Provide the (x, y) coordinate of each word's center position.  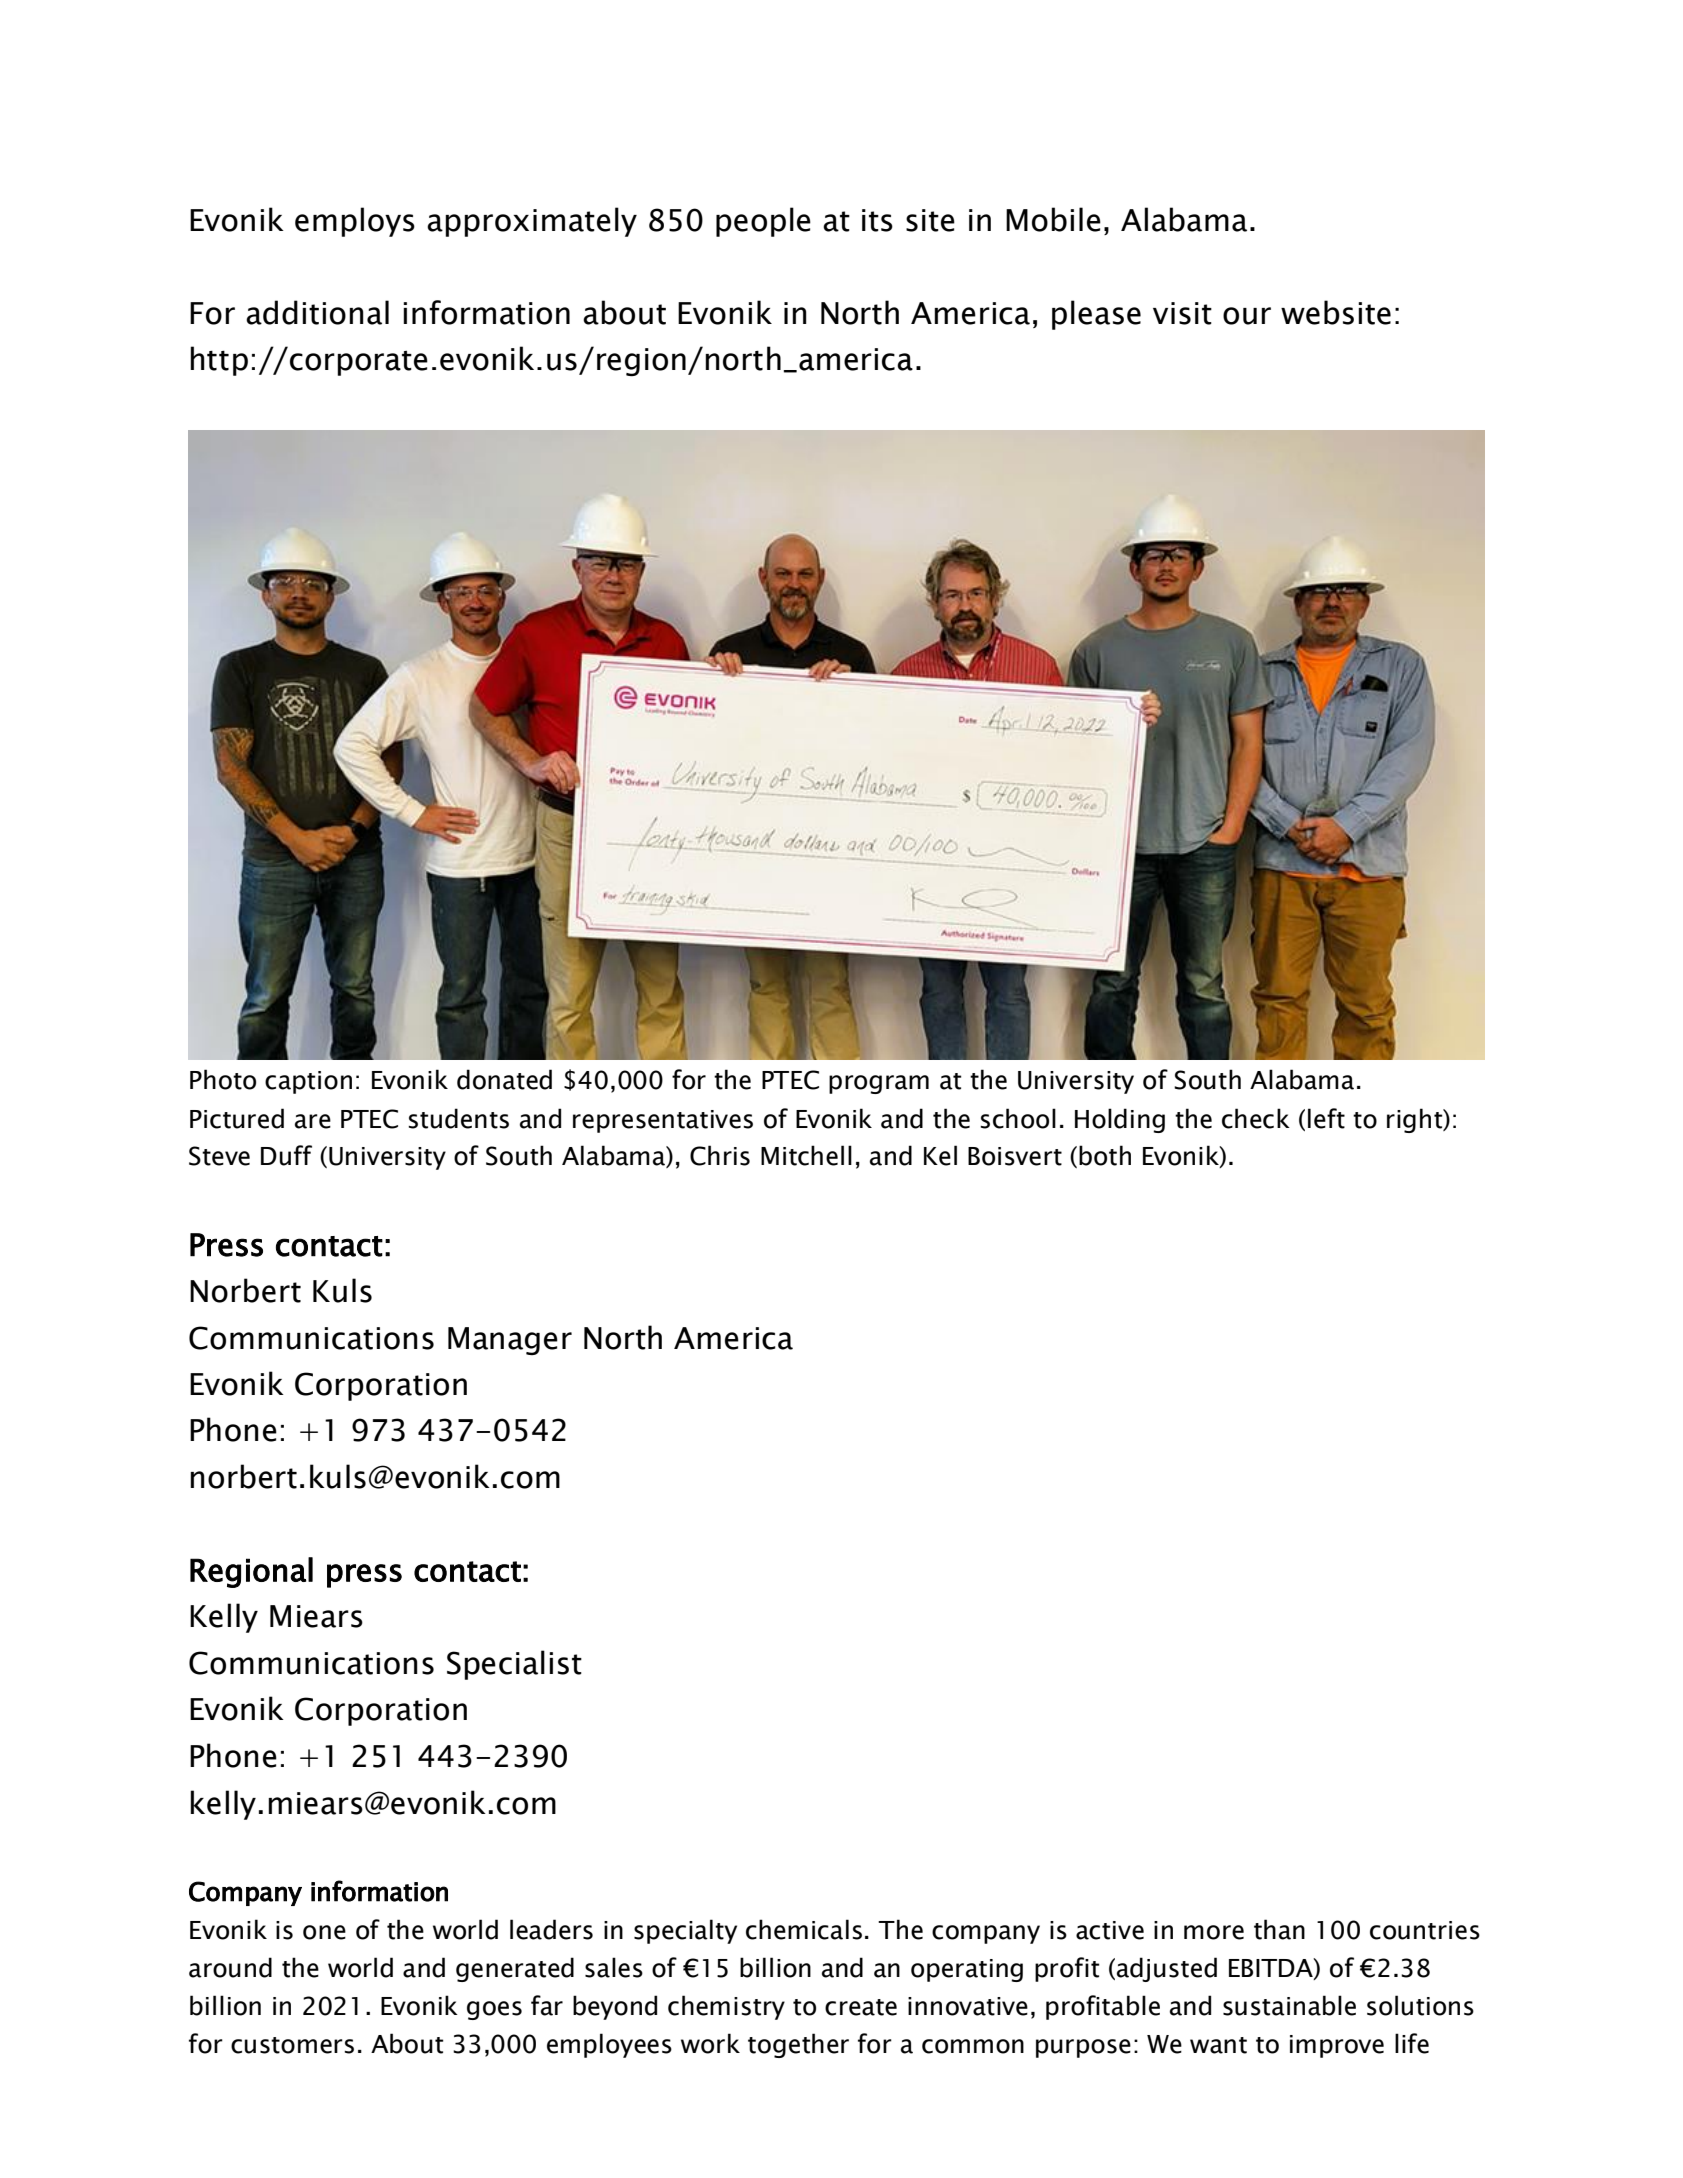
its (877, 220)
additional (317, 312)
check (1256, 1118)
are (313, 1121)
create (861, 2007)
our (1247, 316)
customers (292, 2045)
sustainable (1289, 2005)
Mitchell (806, 1155)
